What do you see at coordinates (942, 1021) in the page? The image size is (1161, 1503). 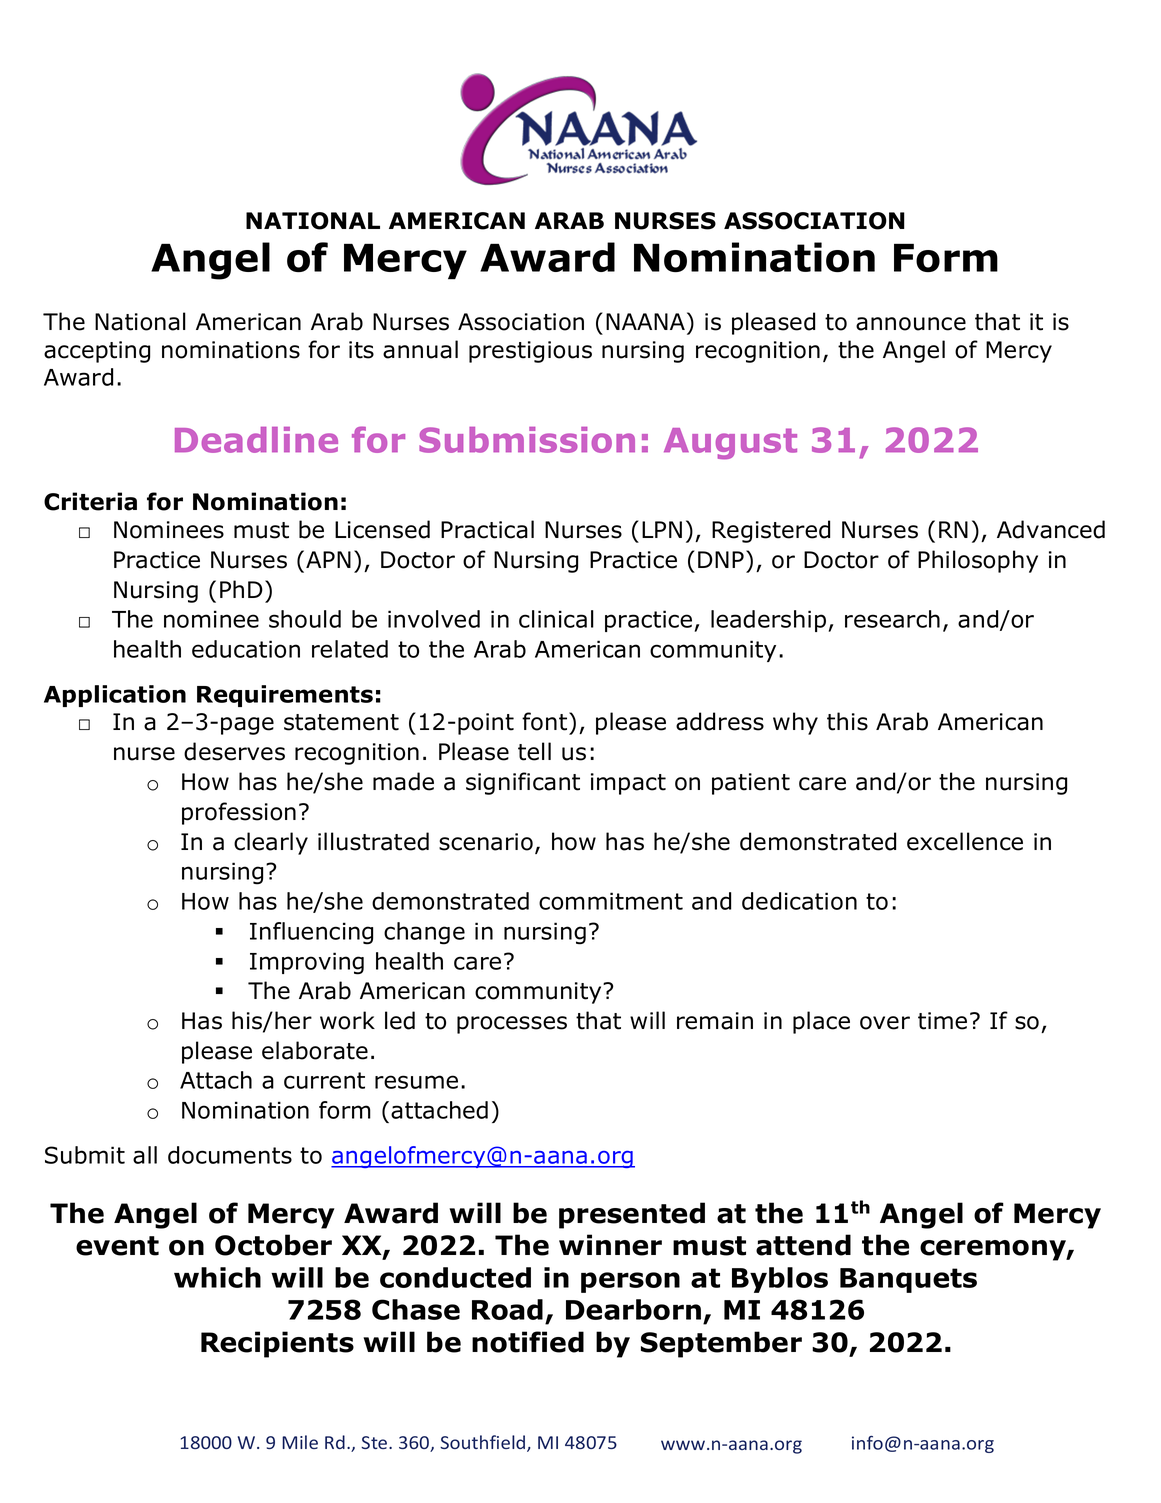 I see `time` at bounding box center [942, 1021].
